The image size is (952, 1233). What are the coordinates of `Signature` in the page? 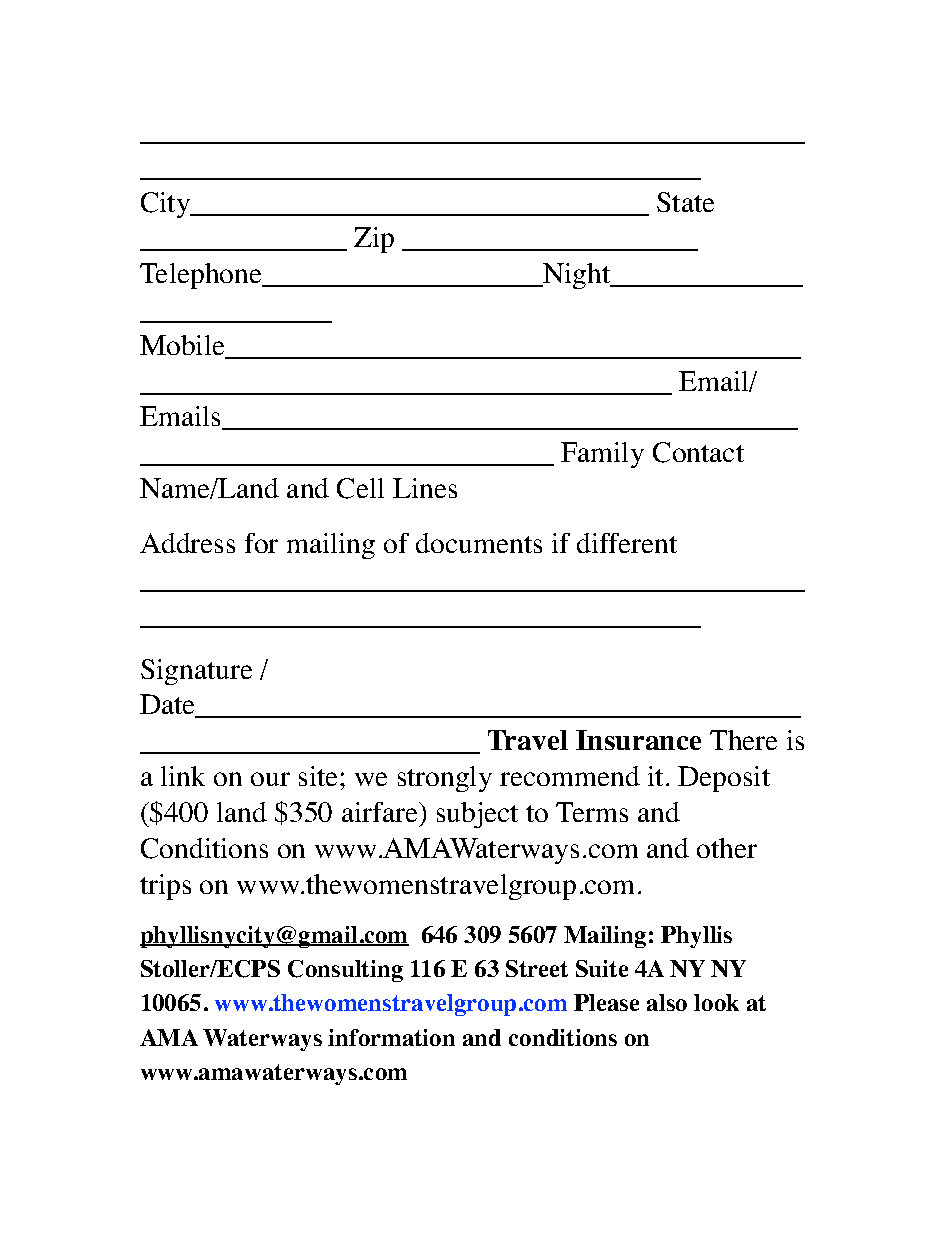 It's located at (196, 672).
